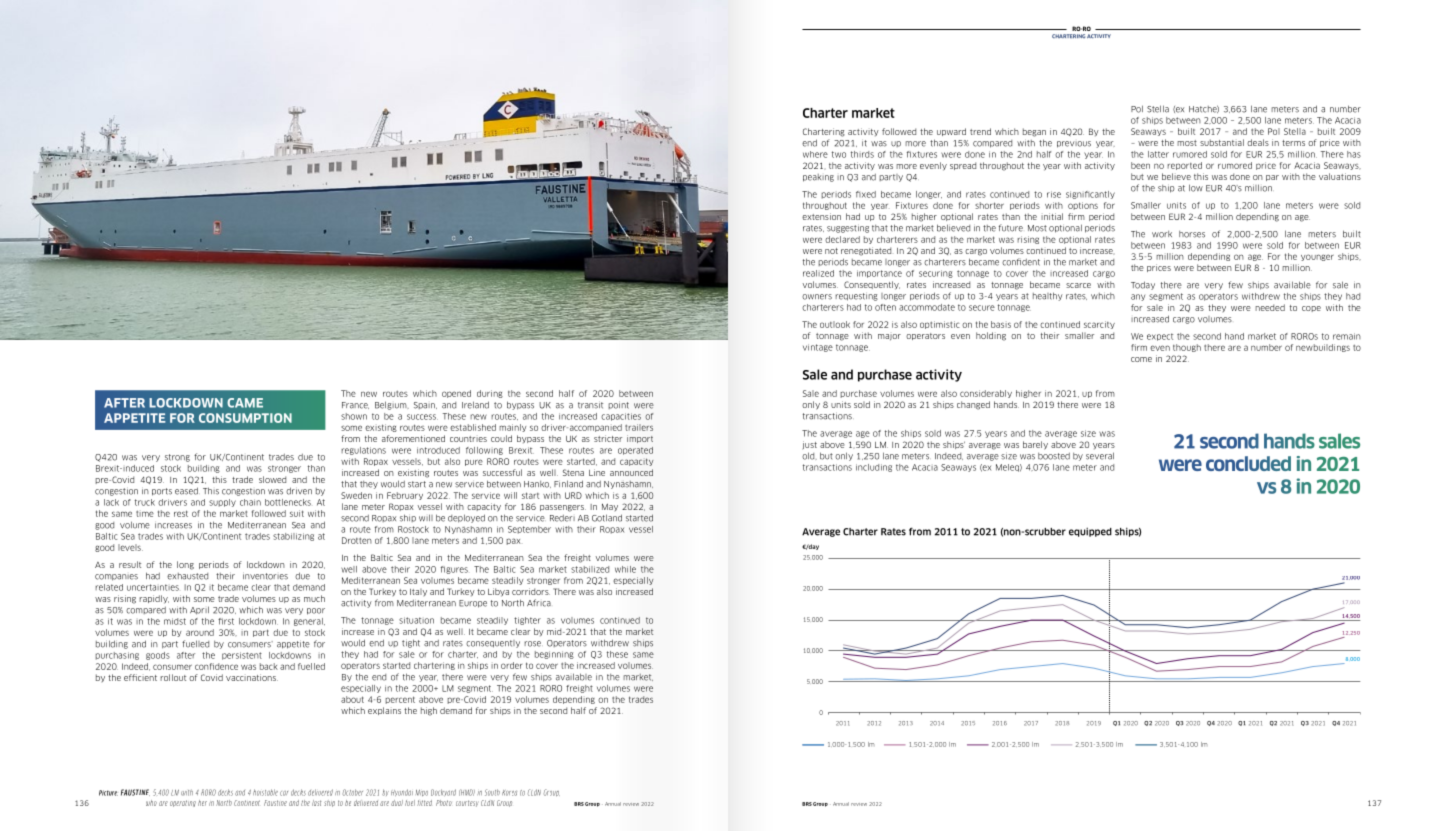 This document has height=831, width=1456. What do you see at coordinates (1222, 142) in the document?
I see `substantial` at bounding box center [1222, 142].
